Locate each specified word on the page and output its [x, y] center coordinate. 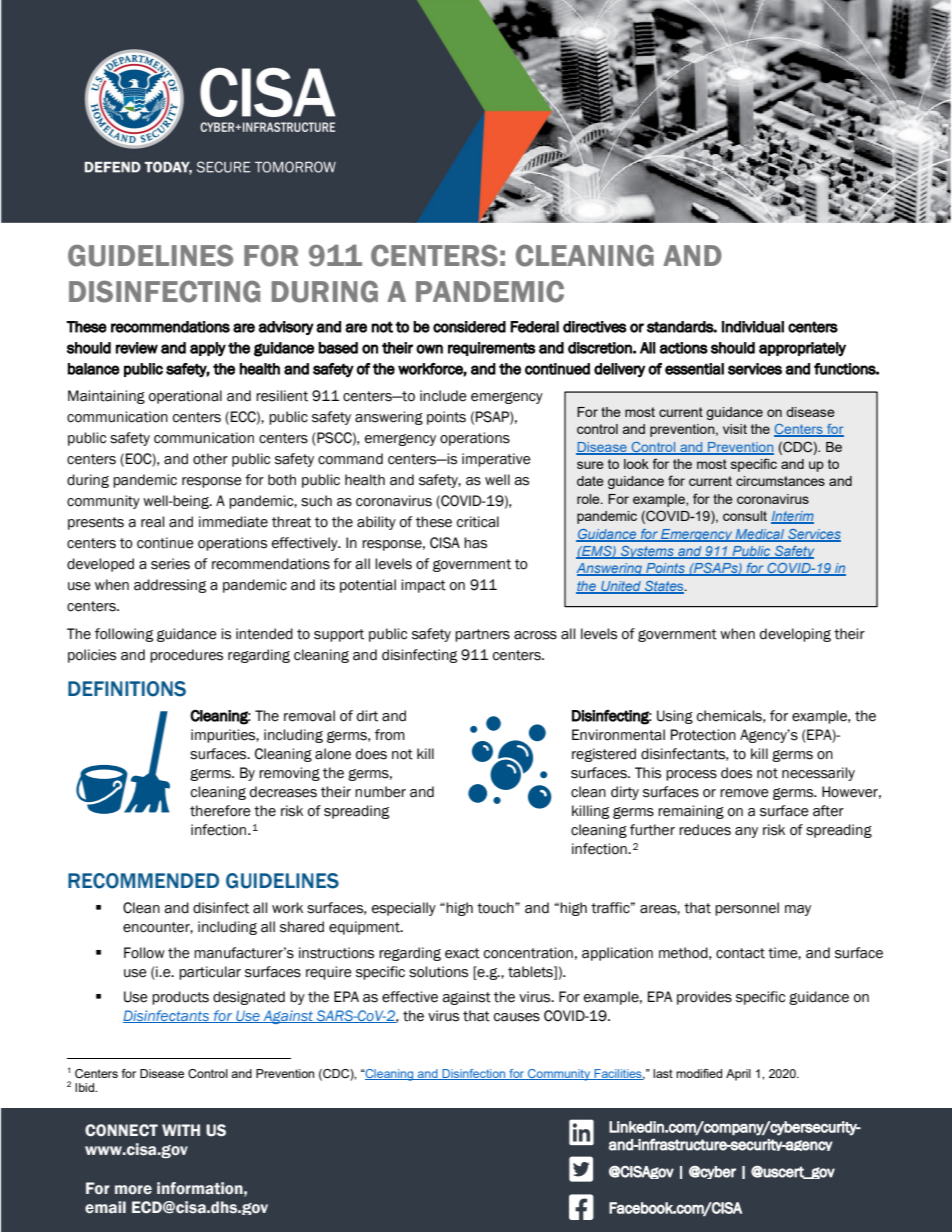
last [663, 1073]
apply [208, 349]
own [429, 349]
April [738, 1075]
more [133, 1190]
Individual [753, 327]
